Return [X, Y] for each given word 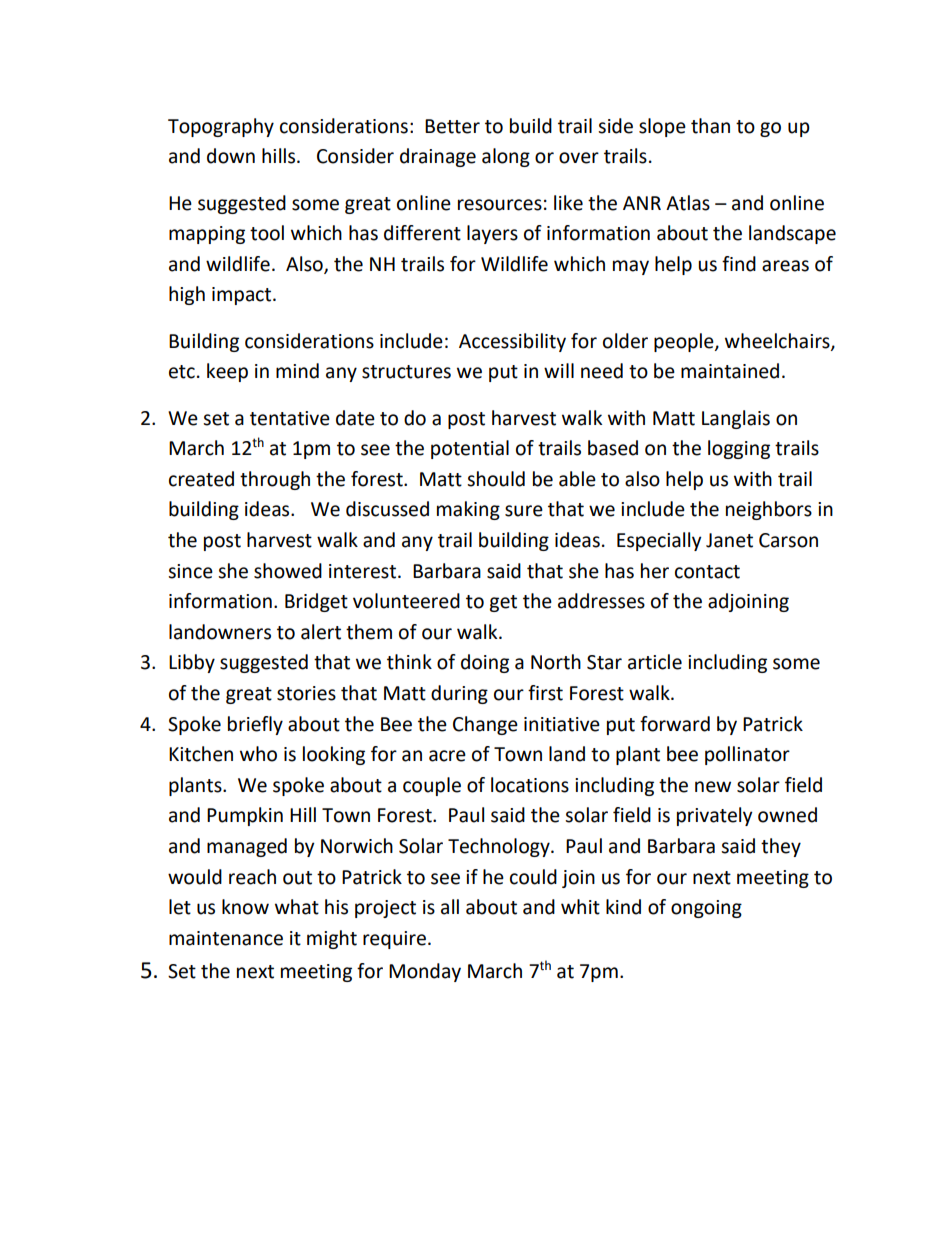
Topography [221, 127]
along [506, 157]
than [710, 126]
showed [288, 571]
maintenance [226, 938]
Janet [729, 540]
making [468, 510]
